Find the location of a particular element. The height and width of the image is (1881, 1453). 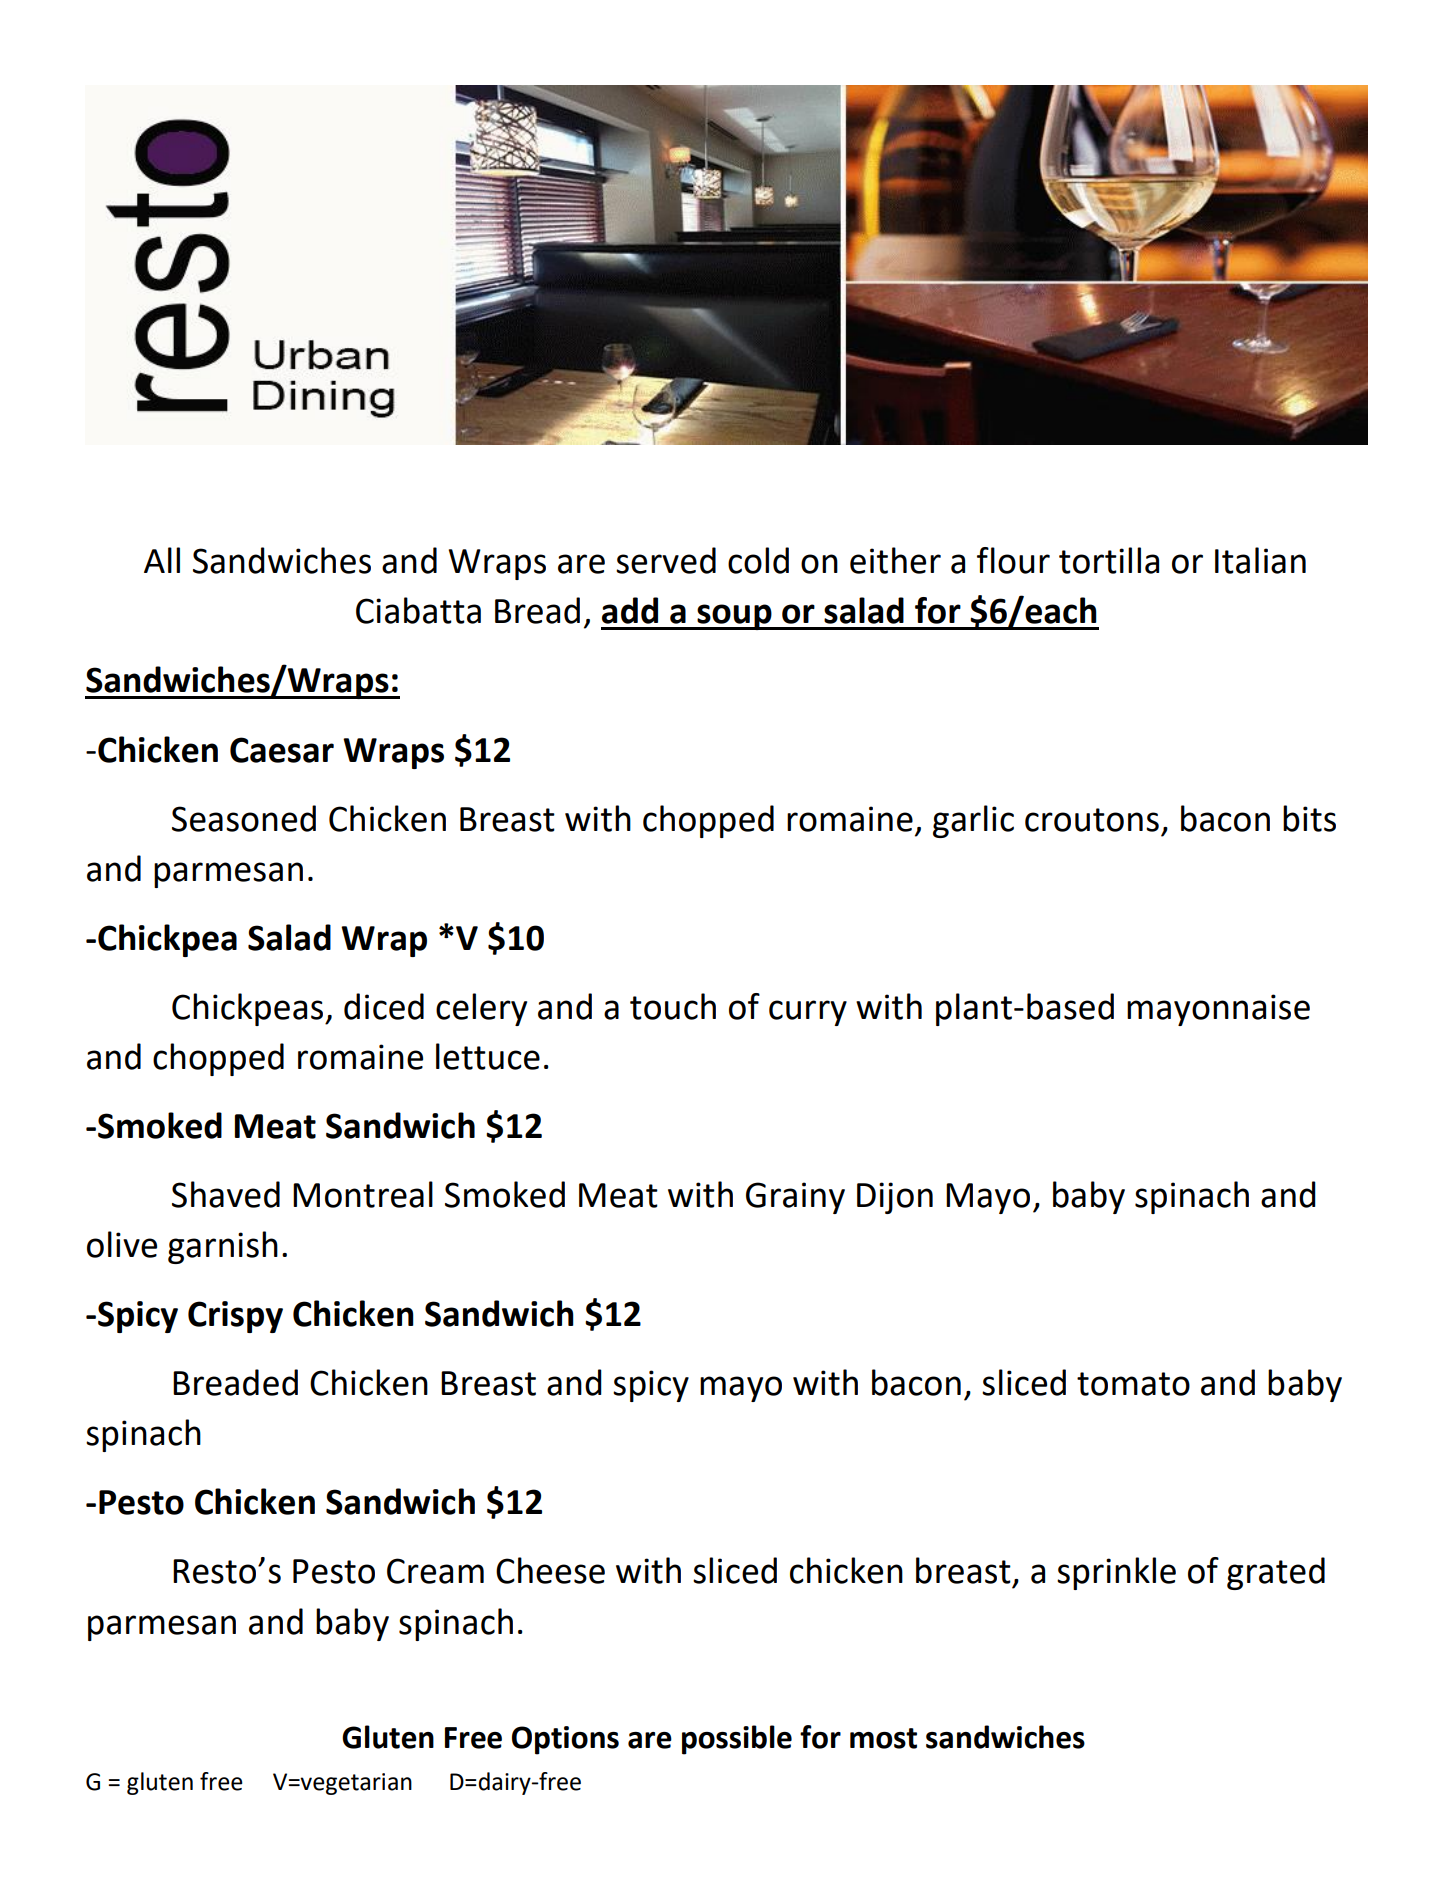

Dijon is located at coordinates (895, 1198).
